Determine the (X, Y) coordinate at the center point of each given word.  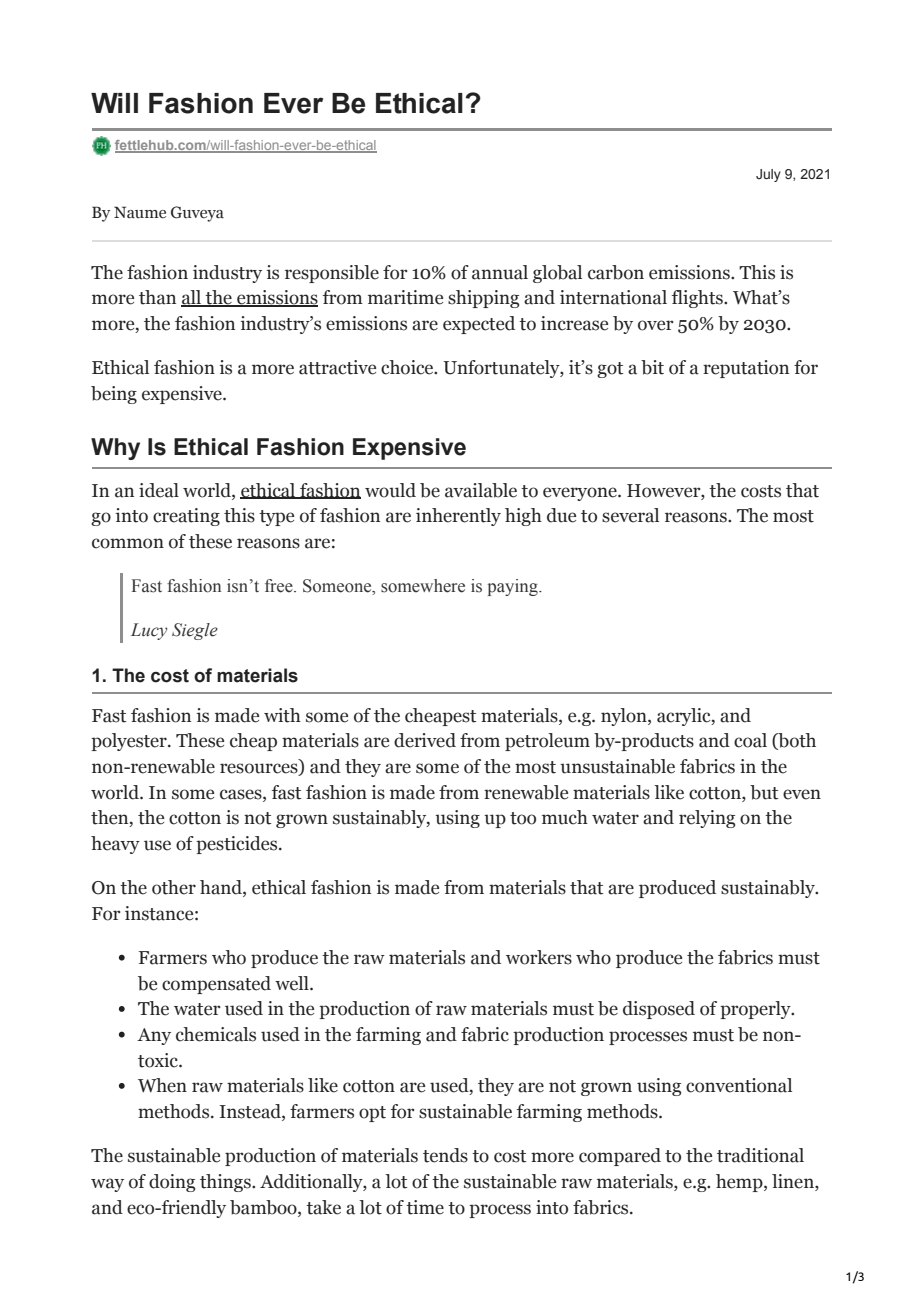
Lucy (149, 631)
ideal (159, 490)
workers (539, 957)
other (174, 887)
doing (172, 1183)
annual (500, 272)
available (481, 490)
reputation (746, 369)
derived (425, 740)
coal (750, 740)
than (157, 297)
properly (756, 1010)
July (768, 175)
